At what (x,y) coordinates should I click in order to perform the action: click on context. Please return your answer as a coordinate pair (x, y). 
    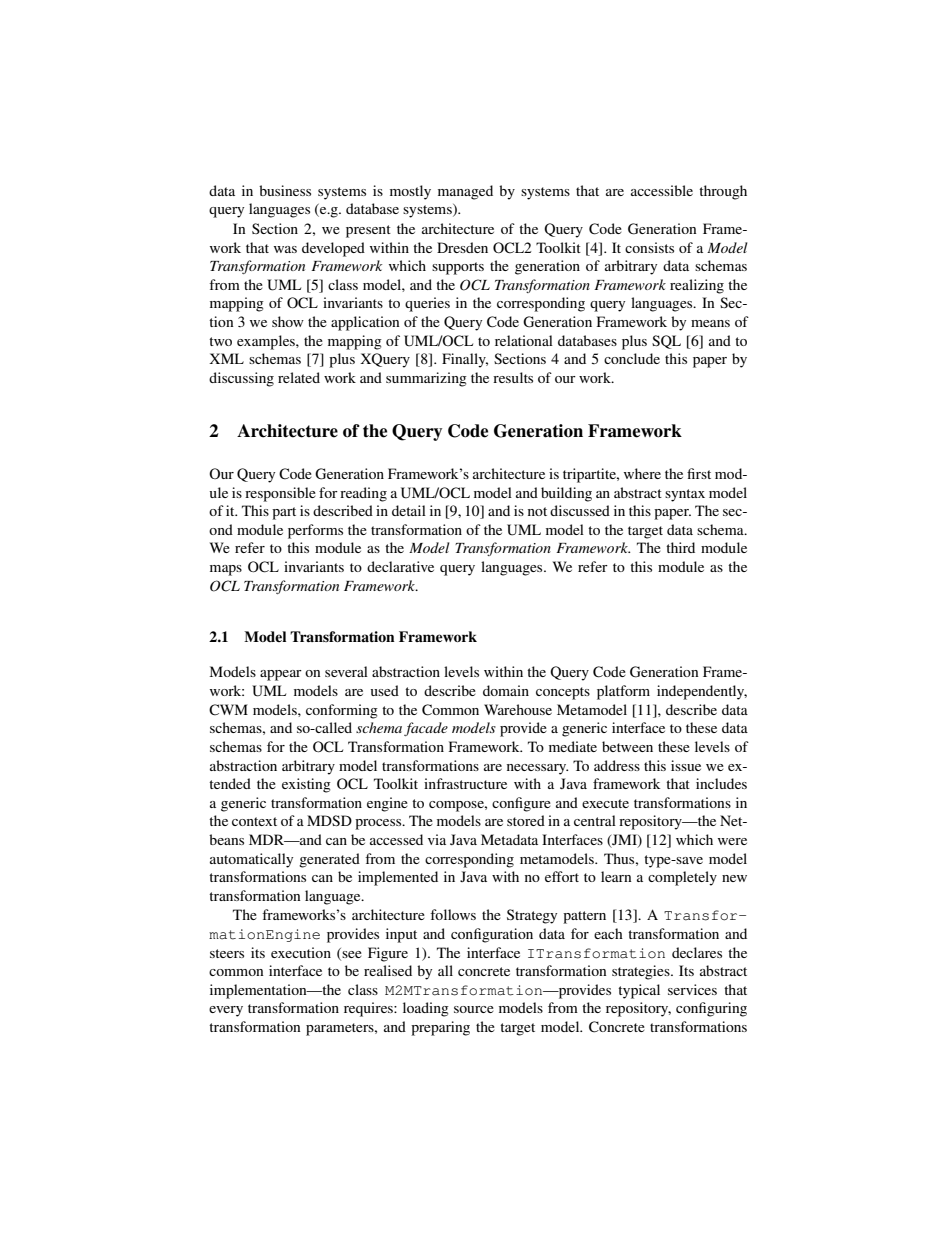
    Looking at the image, I should click on (254, 821).
